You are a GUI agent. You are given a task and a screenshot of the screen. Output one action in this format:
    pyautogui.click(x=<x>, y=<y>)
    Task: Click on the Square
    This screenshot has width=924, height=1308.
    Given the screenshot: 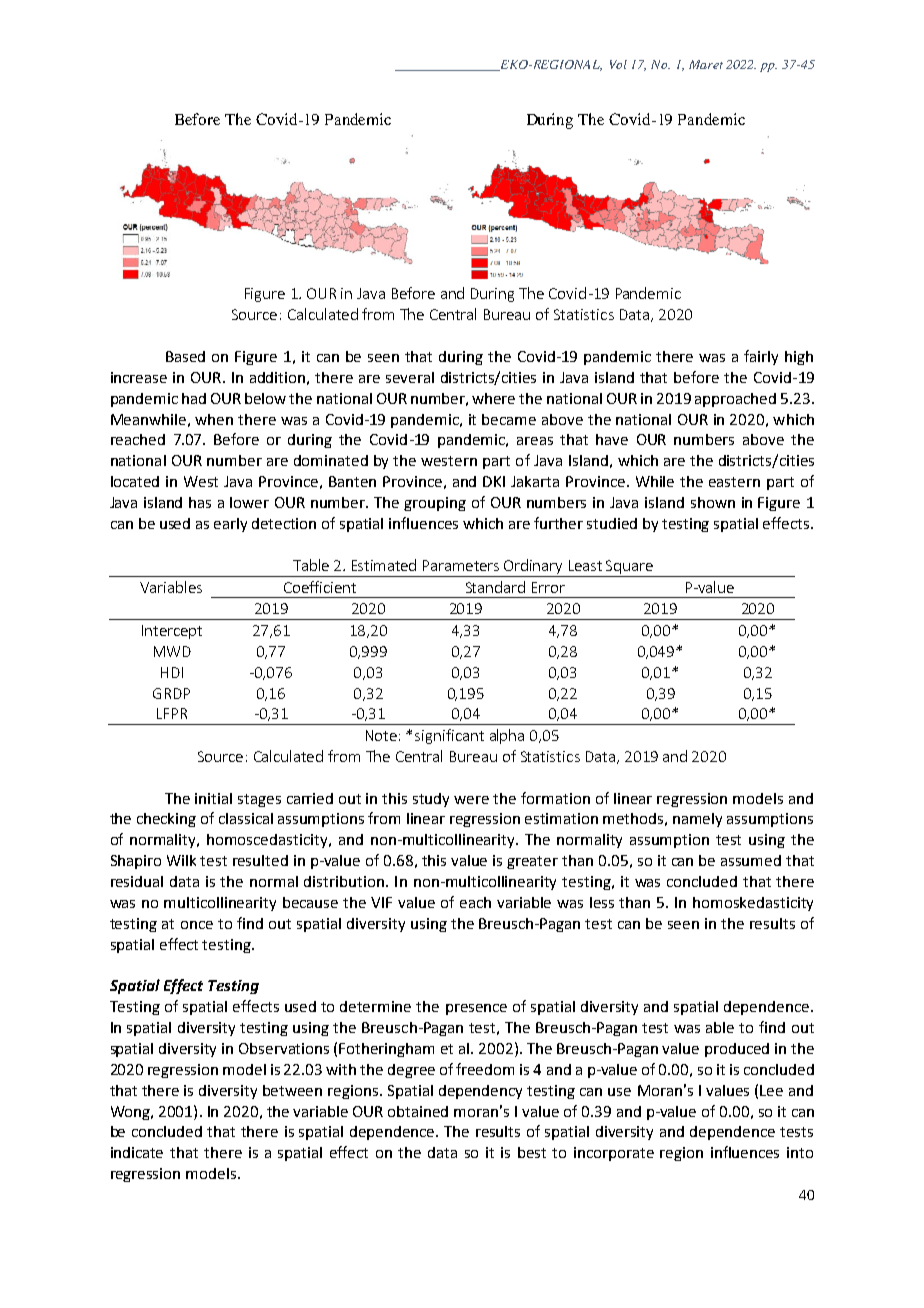 What is the action you would take?
    pyautogui.click(x=629, y=568)
